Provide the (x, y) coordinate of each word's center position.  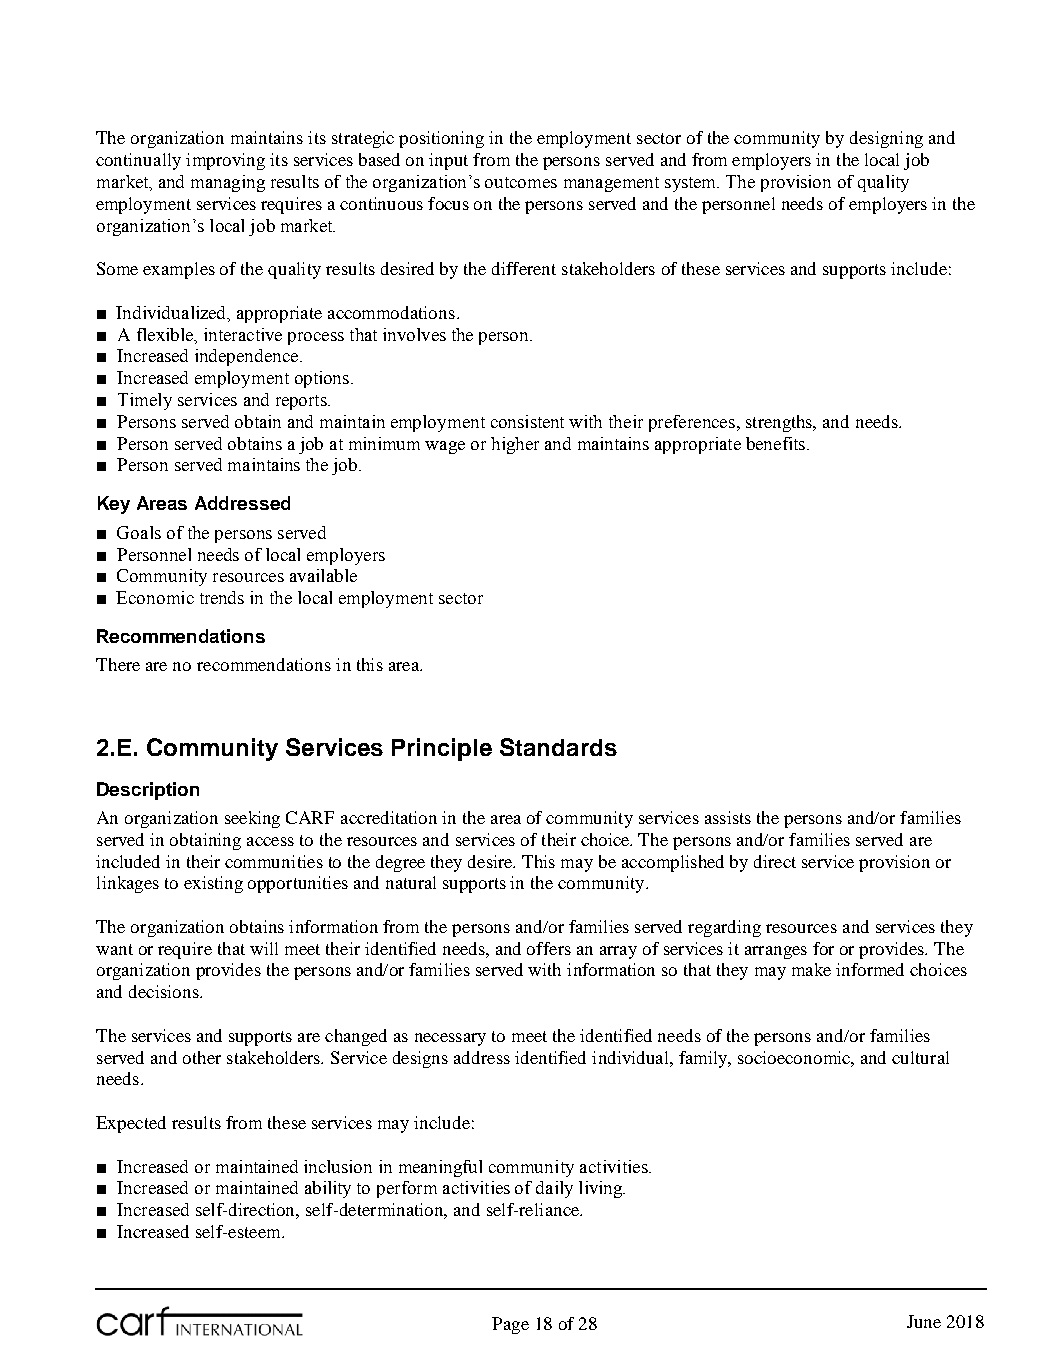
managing (228, 183)
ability (328, 1189)
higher (515, 445)
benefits (777, 443)
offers (549, 948)
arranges (776, 952)
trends (222, 597)
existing (213, 884)
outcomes (521, 182)
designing (886, 139)
